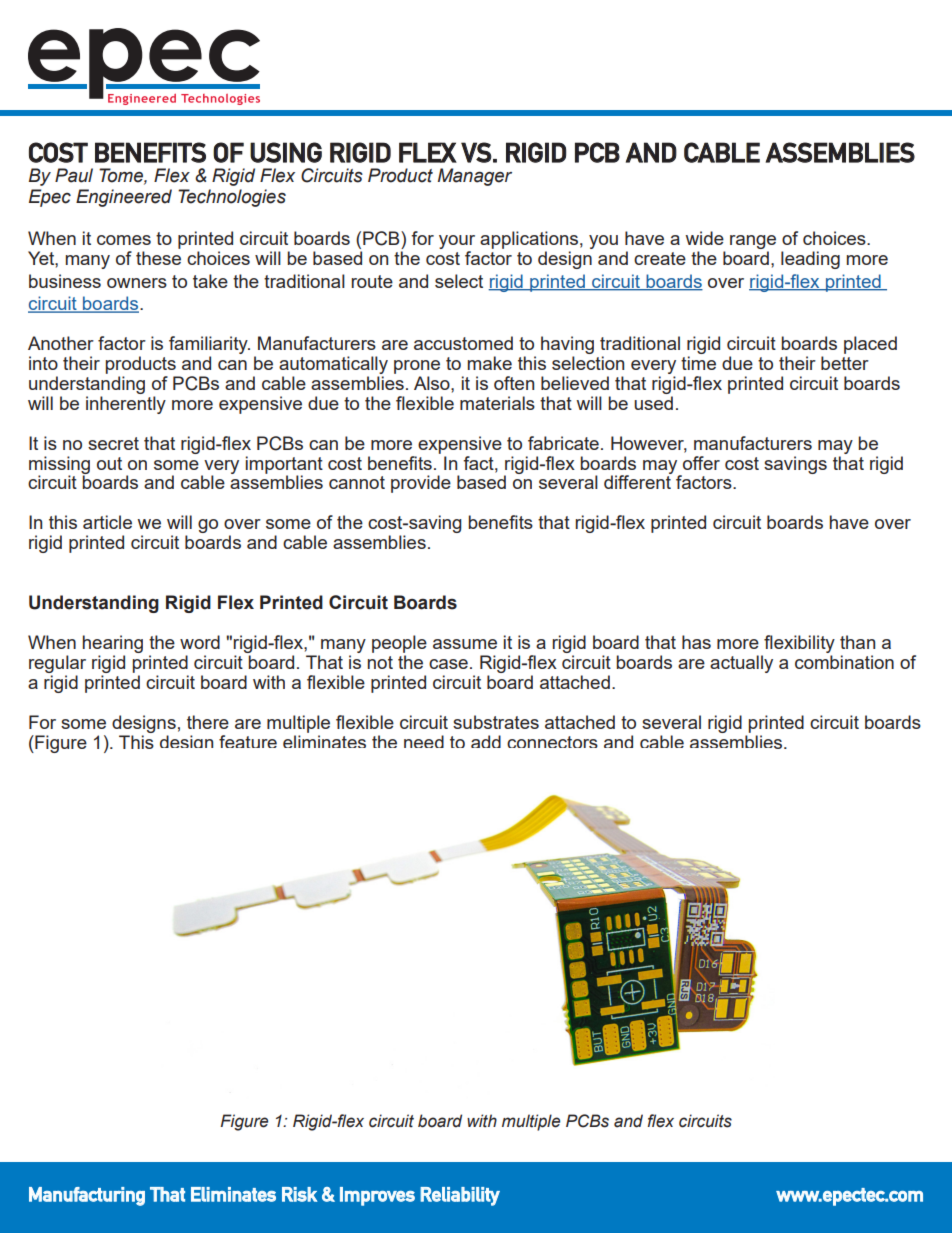 The image size is (952, 1233). What do you see at coordinates (113, 644) in the screenshot?
I see `hearing` at bounding box center [113, 644].
